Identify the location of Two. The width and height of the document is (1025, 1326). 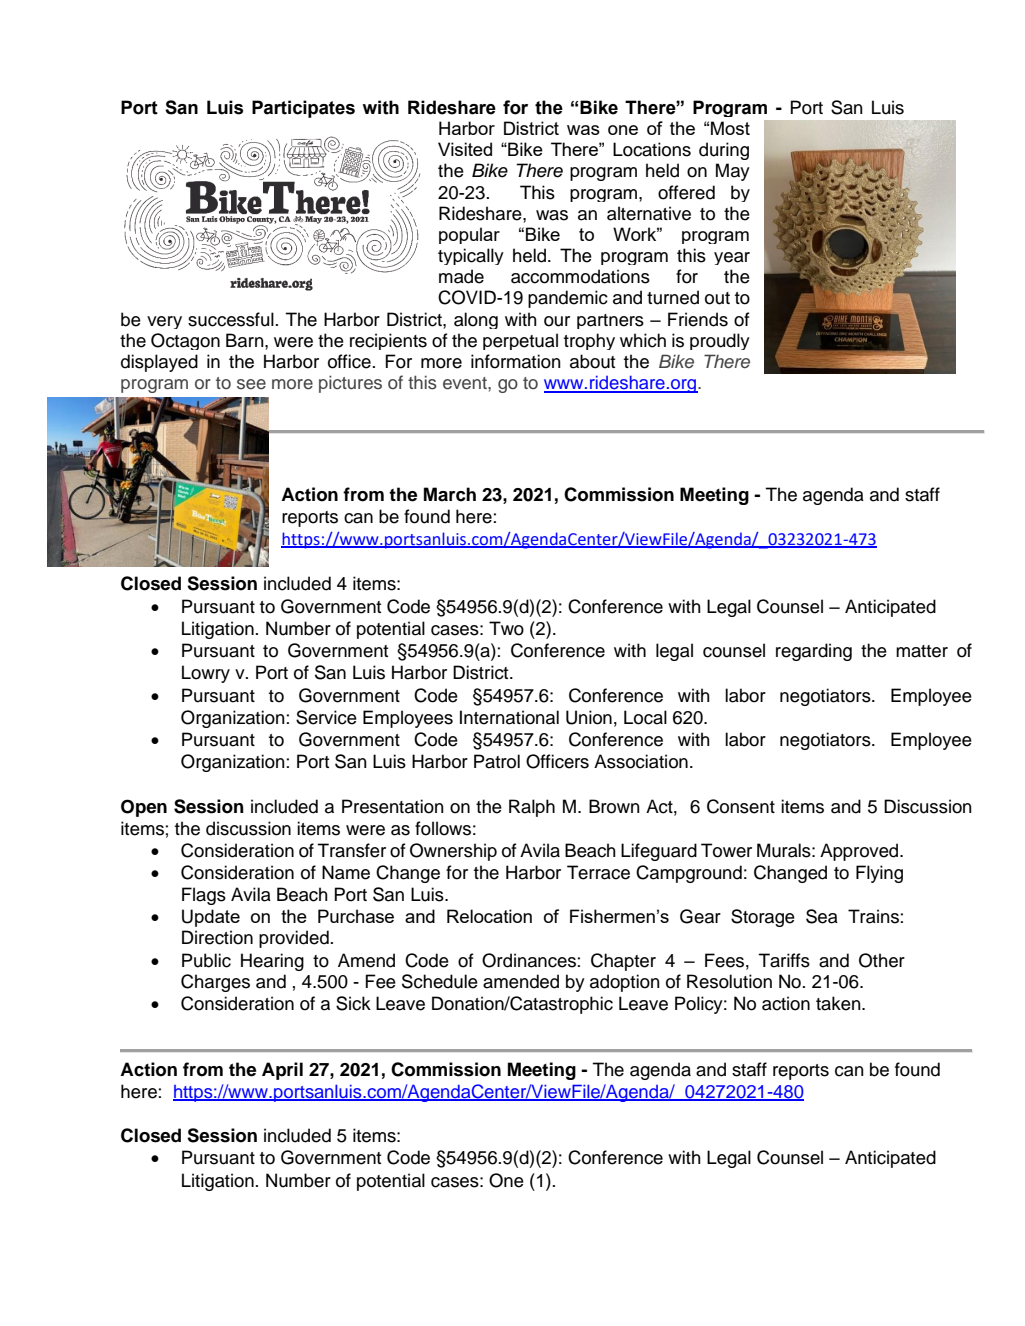
(506, 628).
